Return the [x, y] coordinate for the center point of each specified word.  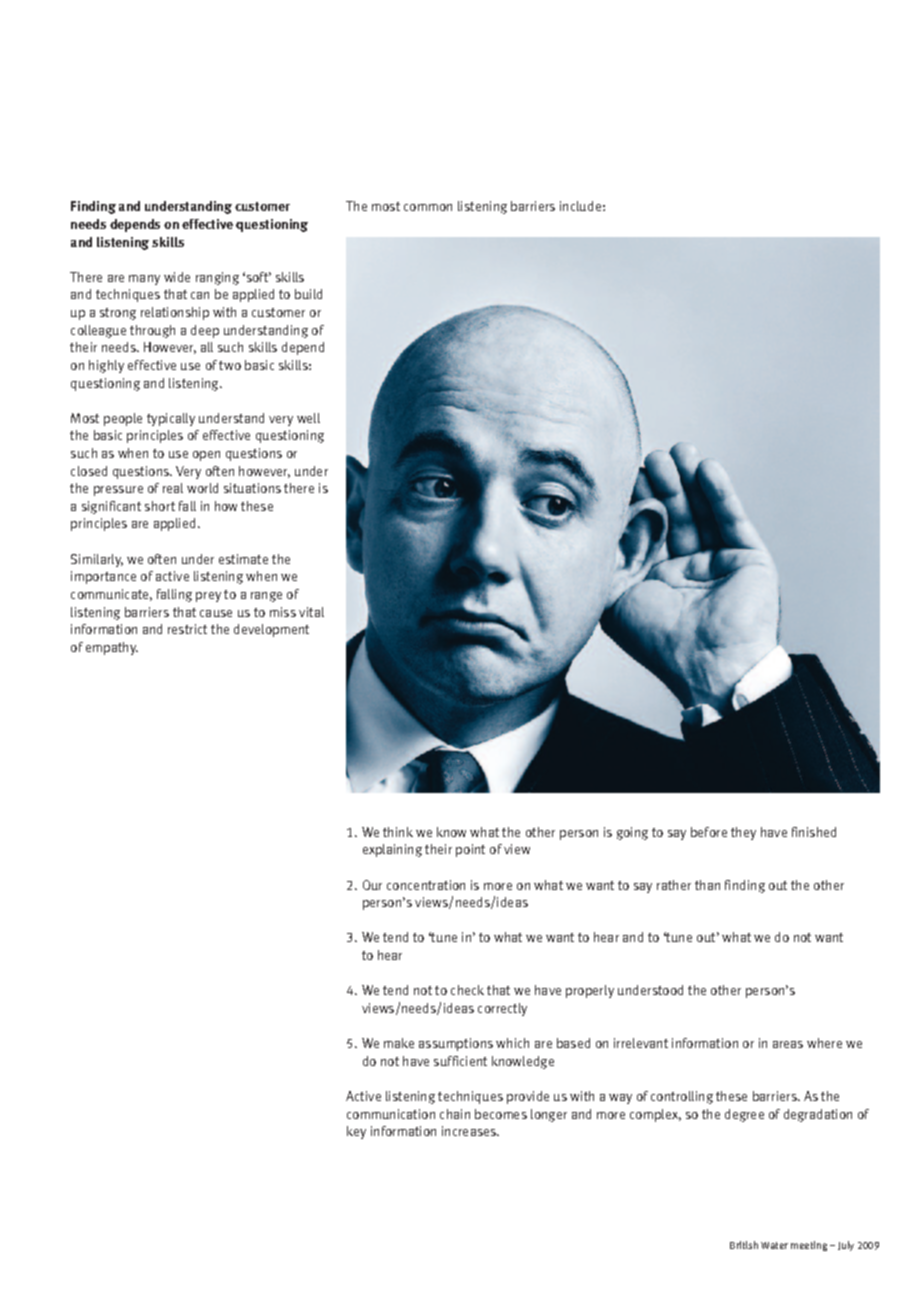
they [743, 833]
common [428, 207]
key [356, 1132]
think [398, 832]
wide [177, 277]
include [580, 206]
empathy [112, 648]
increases [470, 1131]
